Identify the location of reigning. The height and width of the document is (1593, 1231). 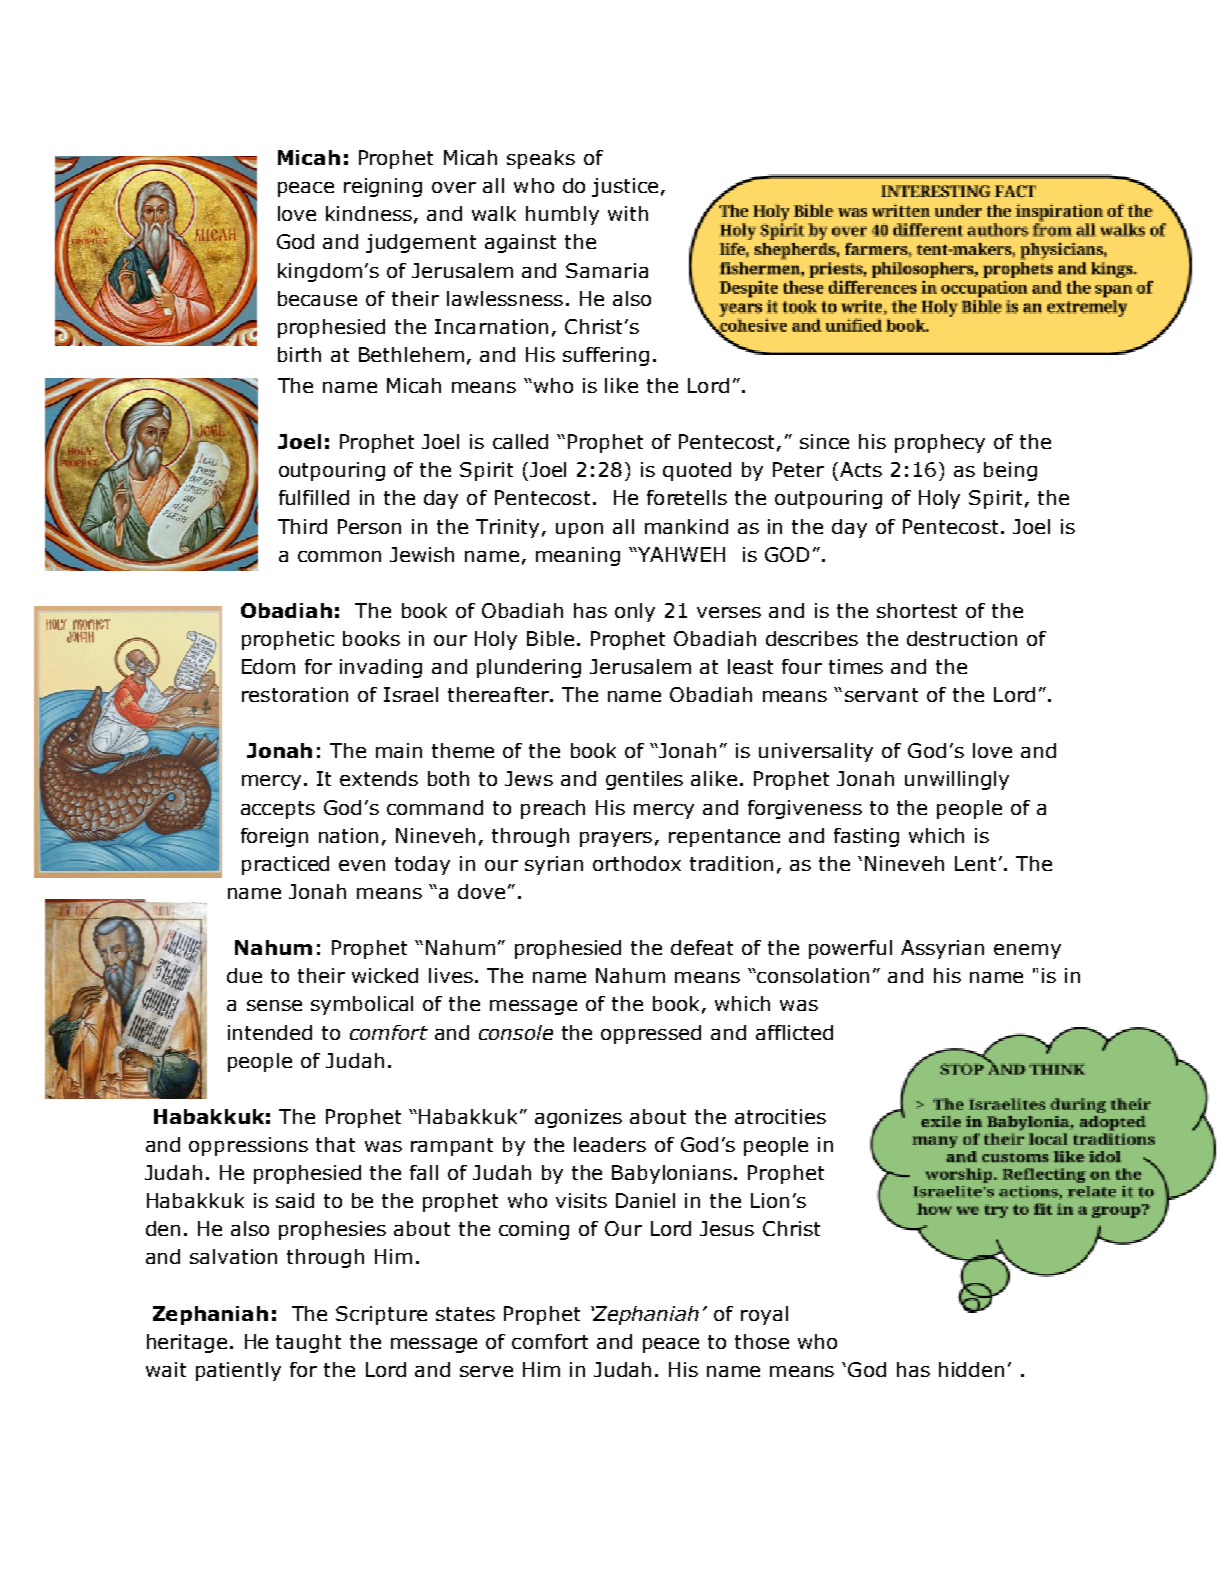
(383, 187).
